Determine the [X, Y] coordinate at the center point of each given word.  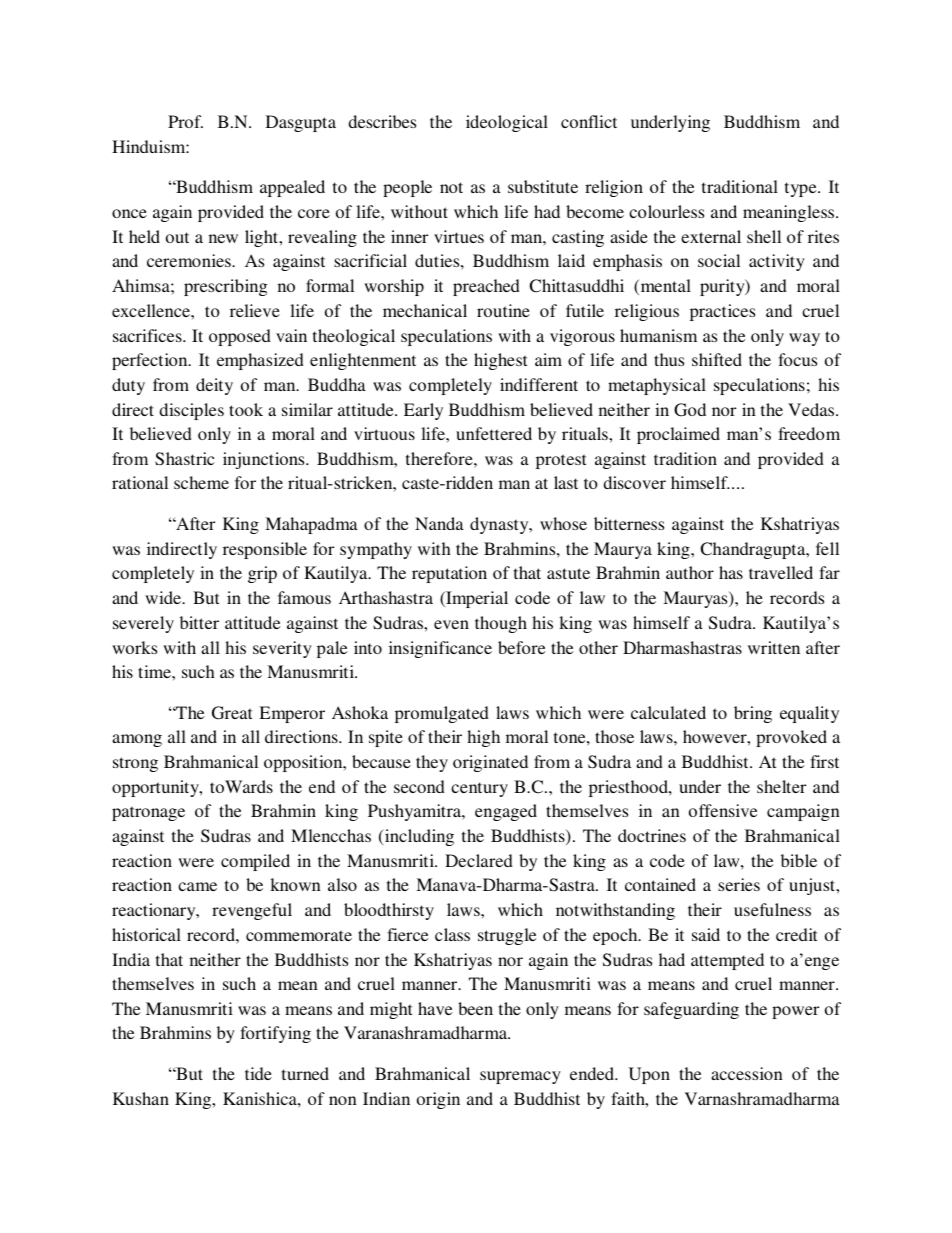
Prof [185, 121]
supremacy [520, 1077]
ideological [507, 123]
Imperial [476, 599]
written [774, 647]
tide [258, 1073]
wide [164, 597]
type [802, 189]
